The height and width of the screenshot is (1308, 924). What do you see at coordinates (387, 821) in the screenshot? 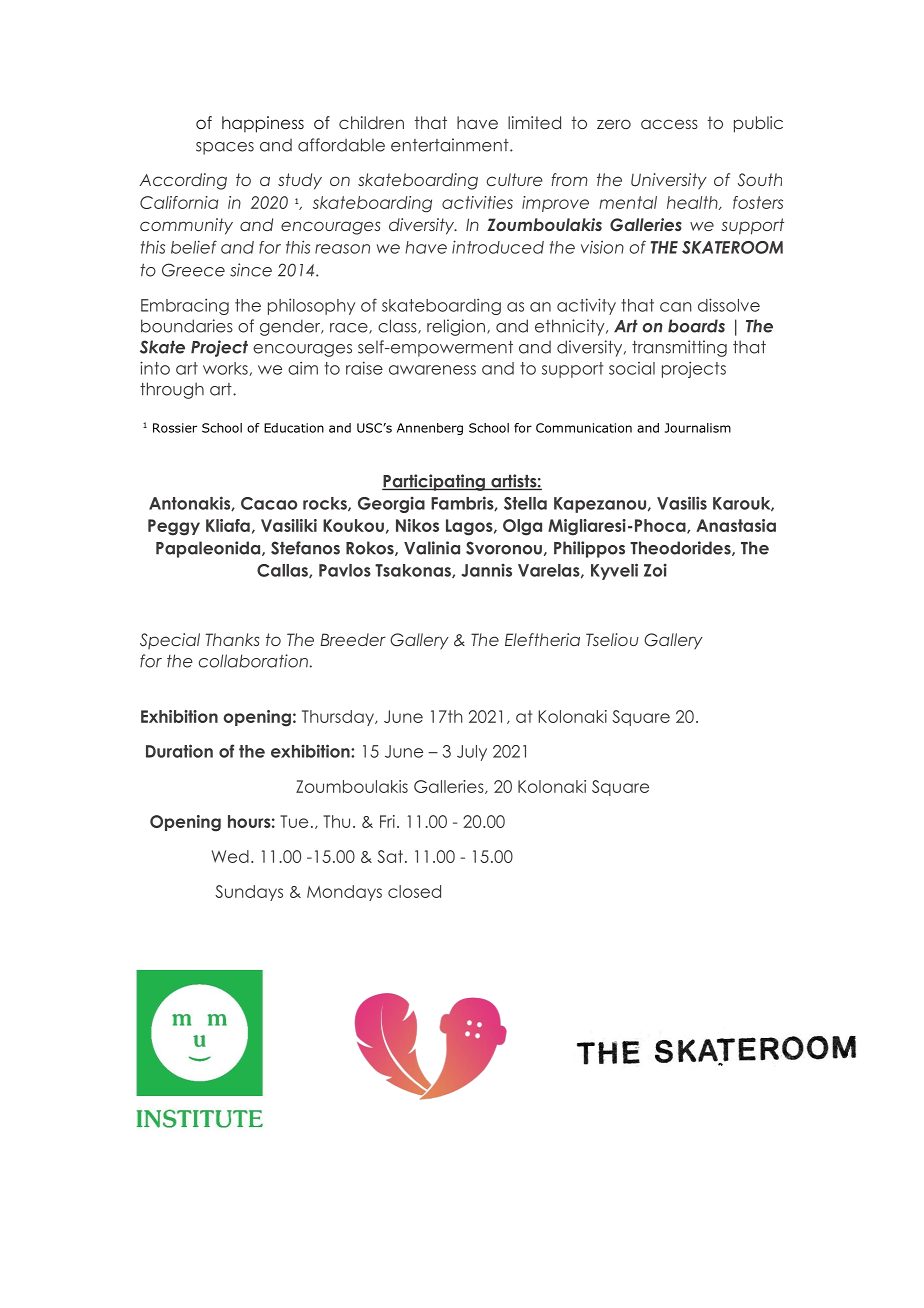
I see `Fri` at bounding box center [387, 821].
